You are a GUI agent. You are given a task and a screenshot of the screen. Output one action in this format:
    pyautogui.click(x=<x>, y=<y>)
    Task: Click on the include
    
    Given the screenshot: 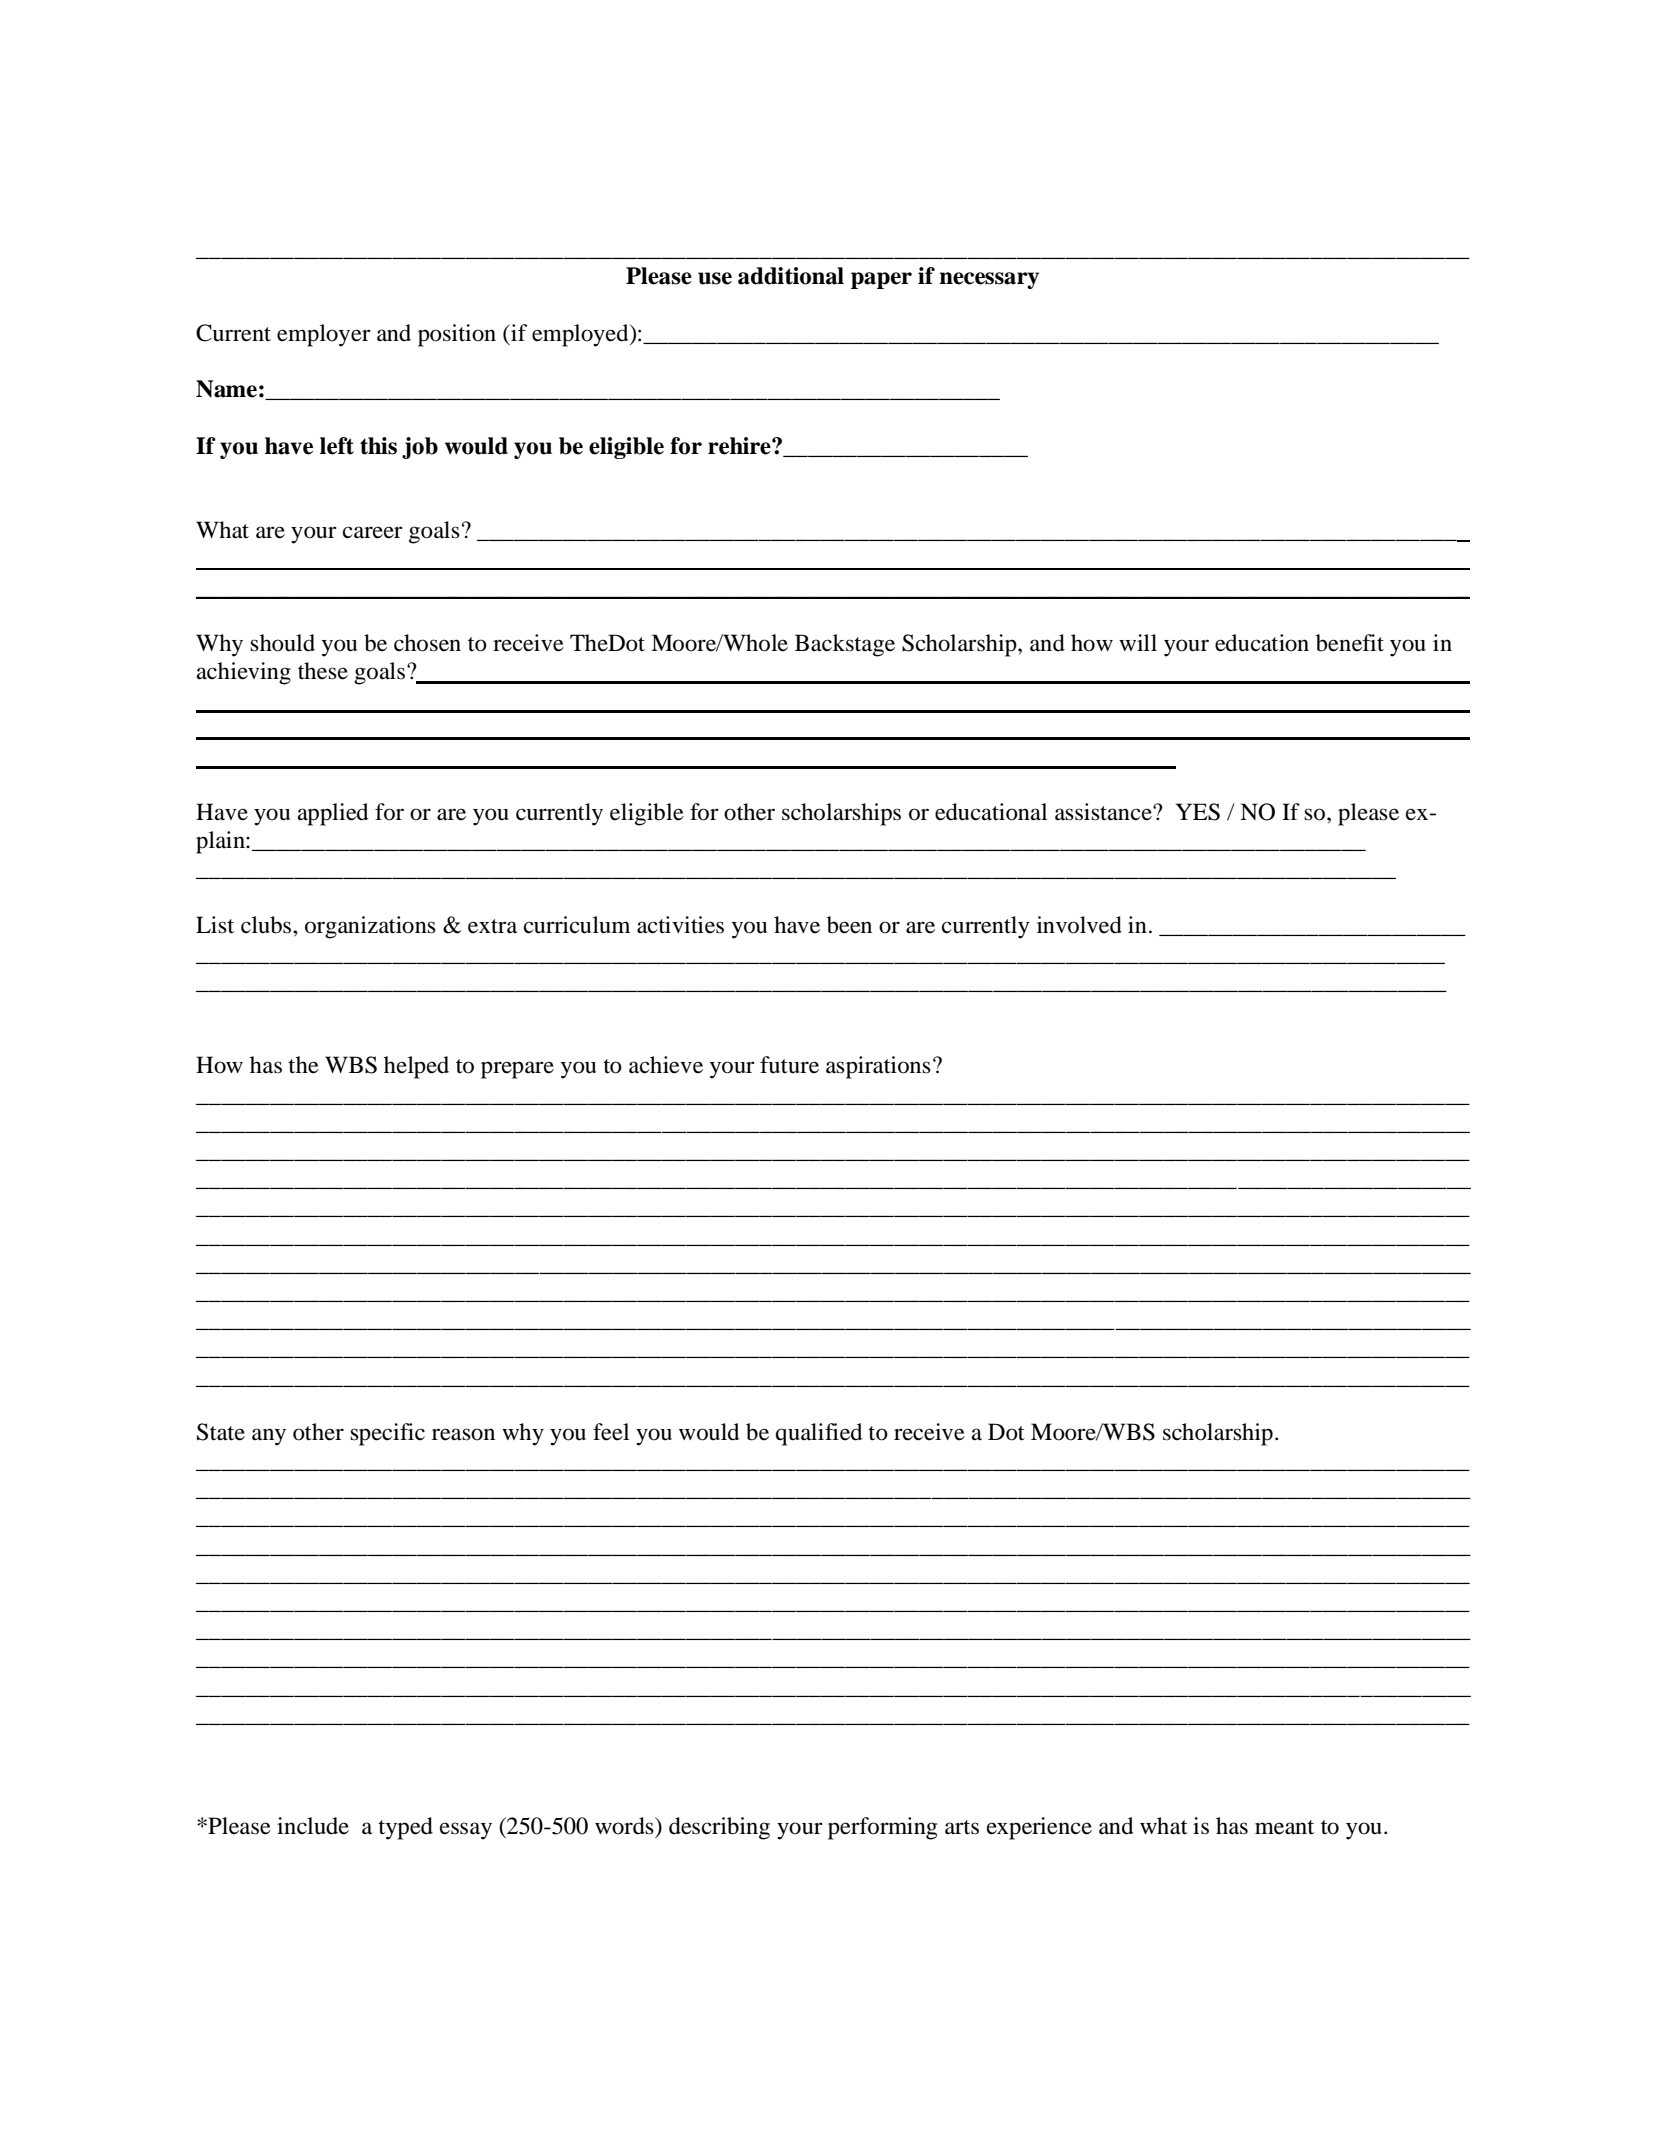 What is the action you would take?
    pyautogui.click(x=313, y=1826)
